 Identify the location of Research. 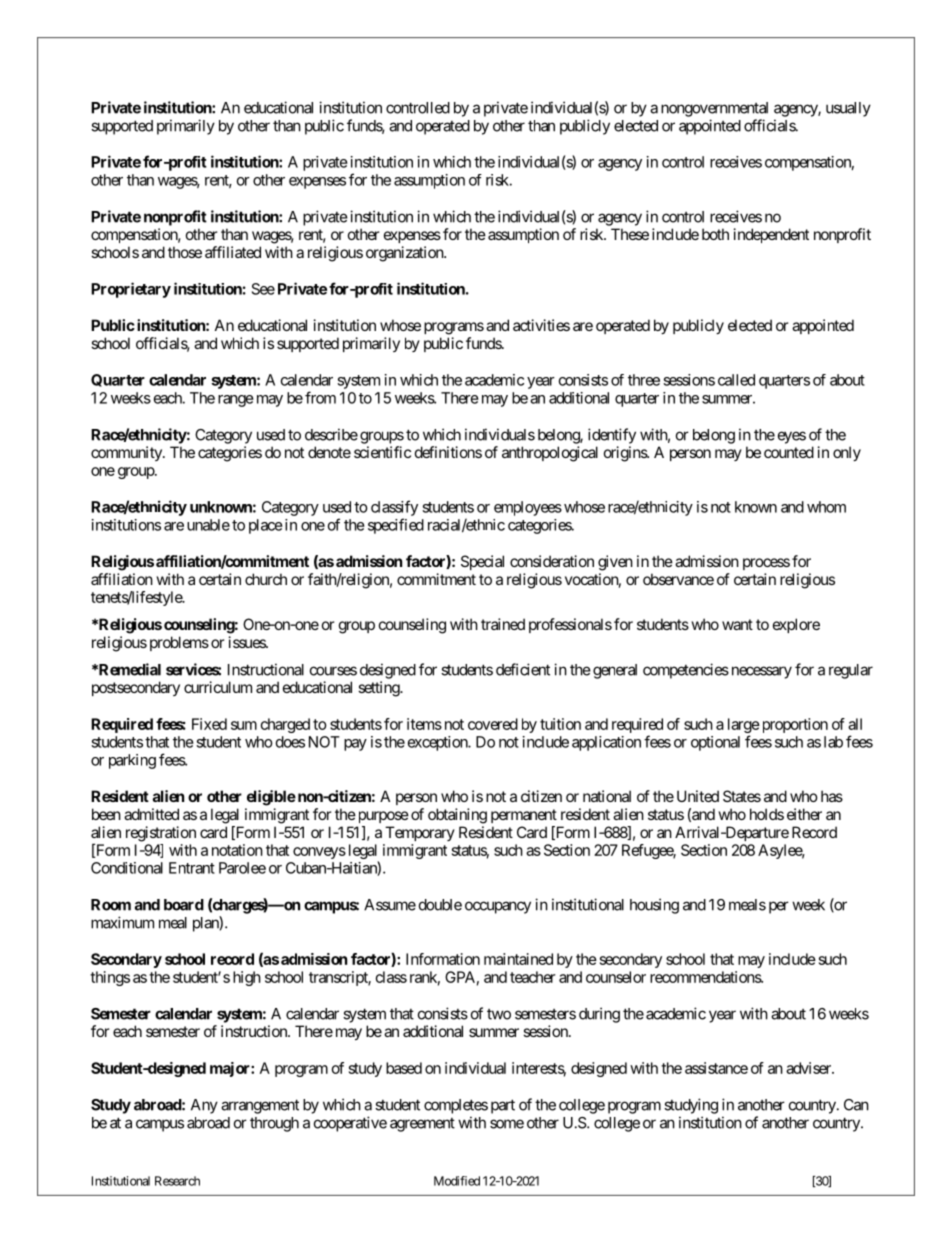
(177, 1181).
